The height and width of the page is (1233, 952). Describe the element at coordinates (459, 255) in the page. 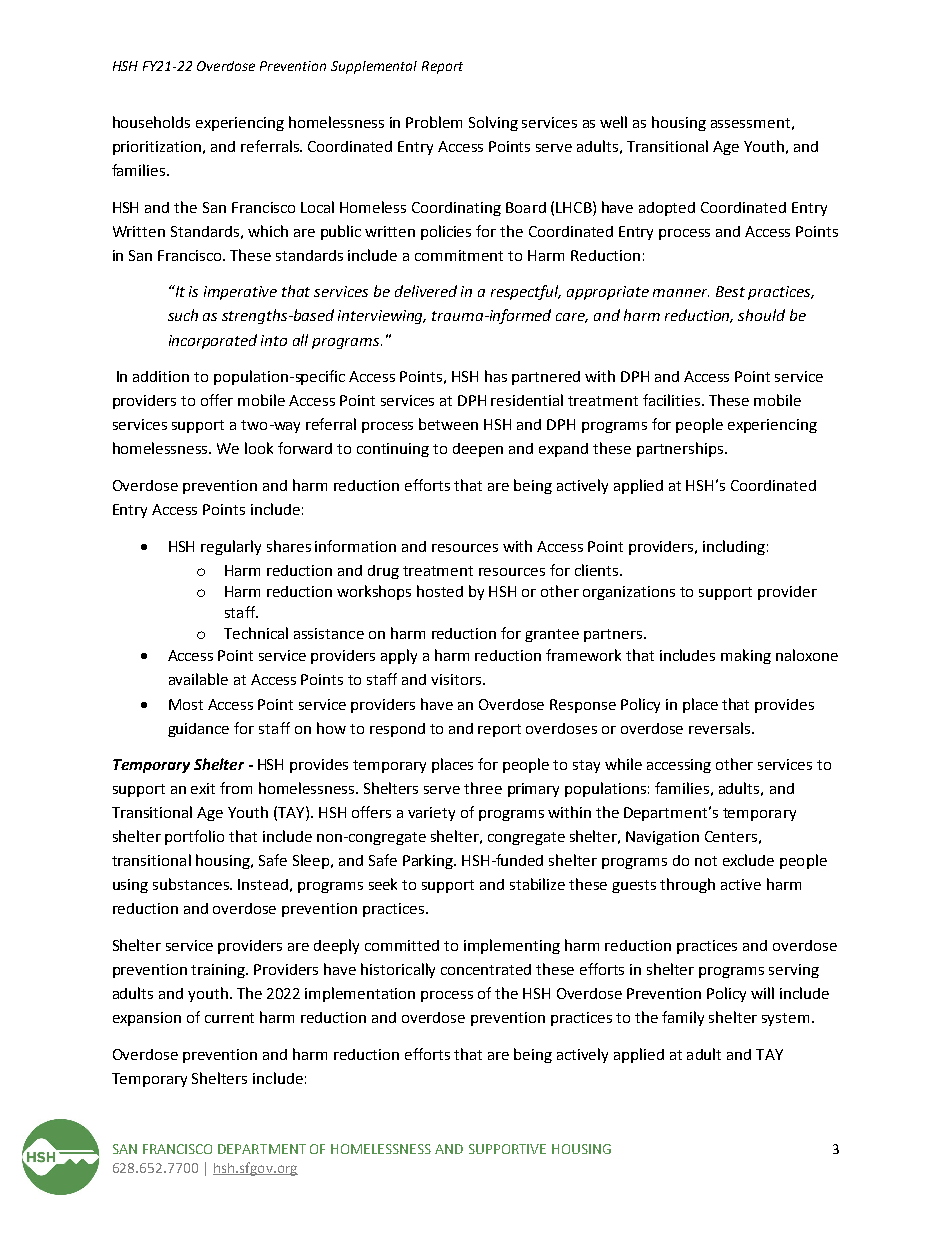

I see `commitment` at that location.
